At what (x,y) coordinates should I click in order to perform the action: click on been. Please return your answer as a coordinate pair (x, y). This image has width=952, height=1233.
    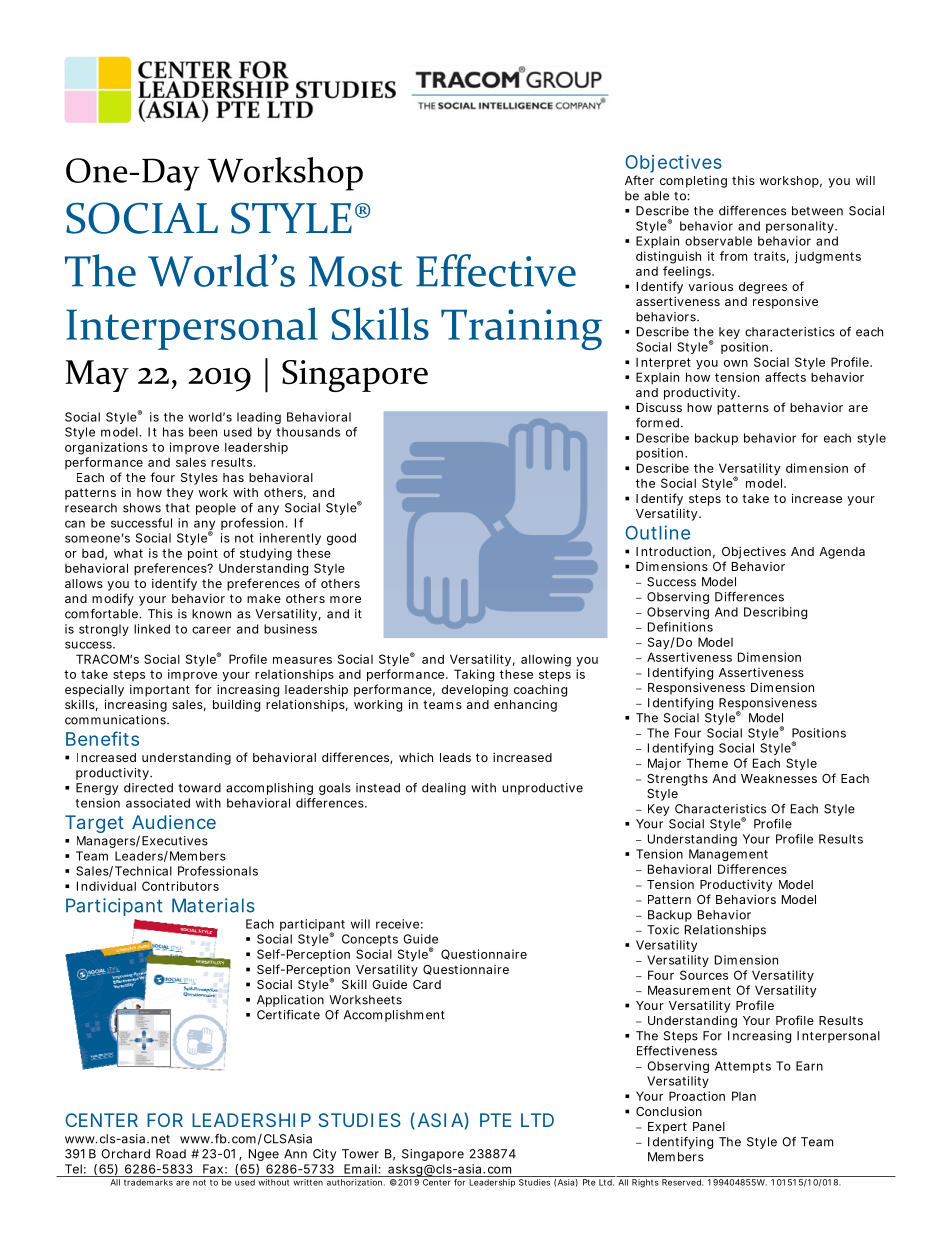
    Looking at the image, I should click on (203, 432).
